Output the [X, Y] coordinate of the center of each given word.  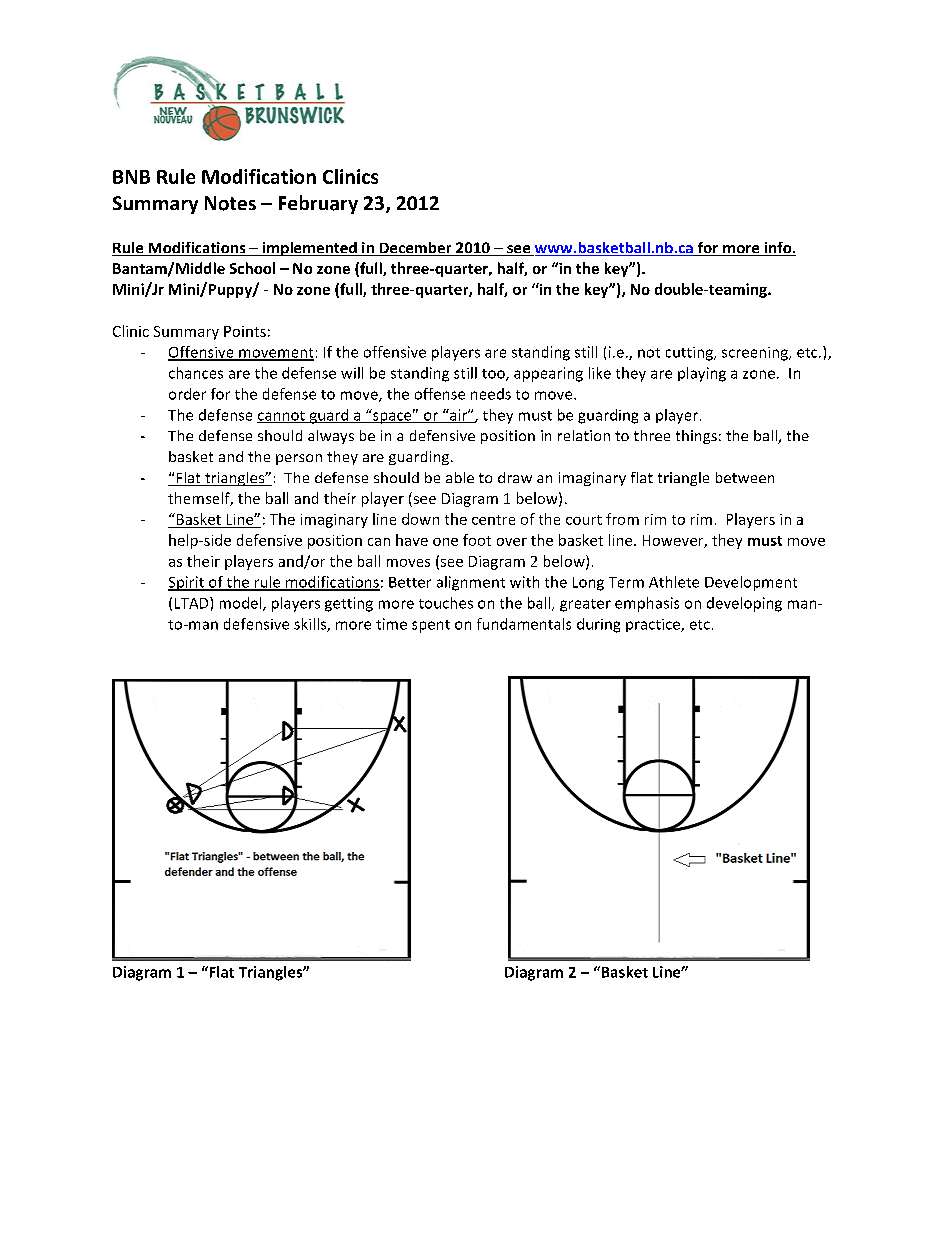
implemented [309, 249]
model [242, 604]
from [622, 519]
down [420, 519]
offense [440, 394]
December [415, 249]
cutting [690, 354]
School [252, 268]
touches [446, 603]
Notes [230, 203]
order [187, 394]
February [318, 204]
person [299, 459]
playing [702, 374]
